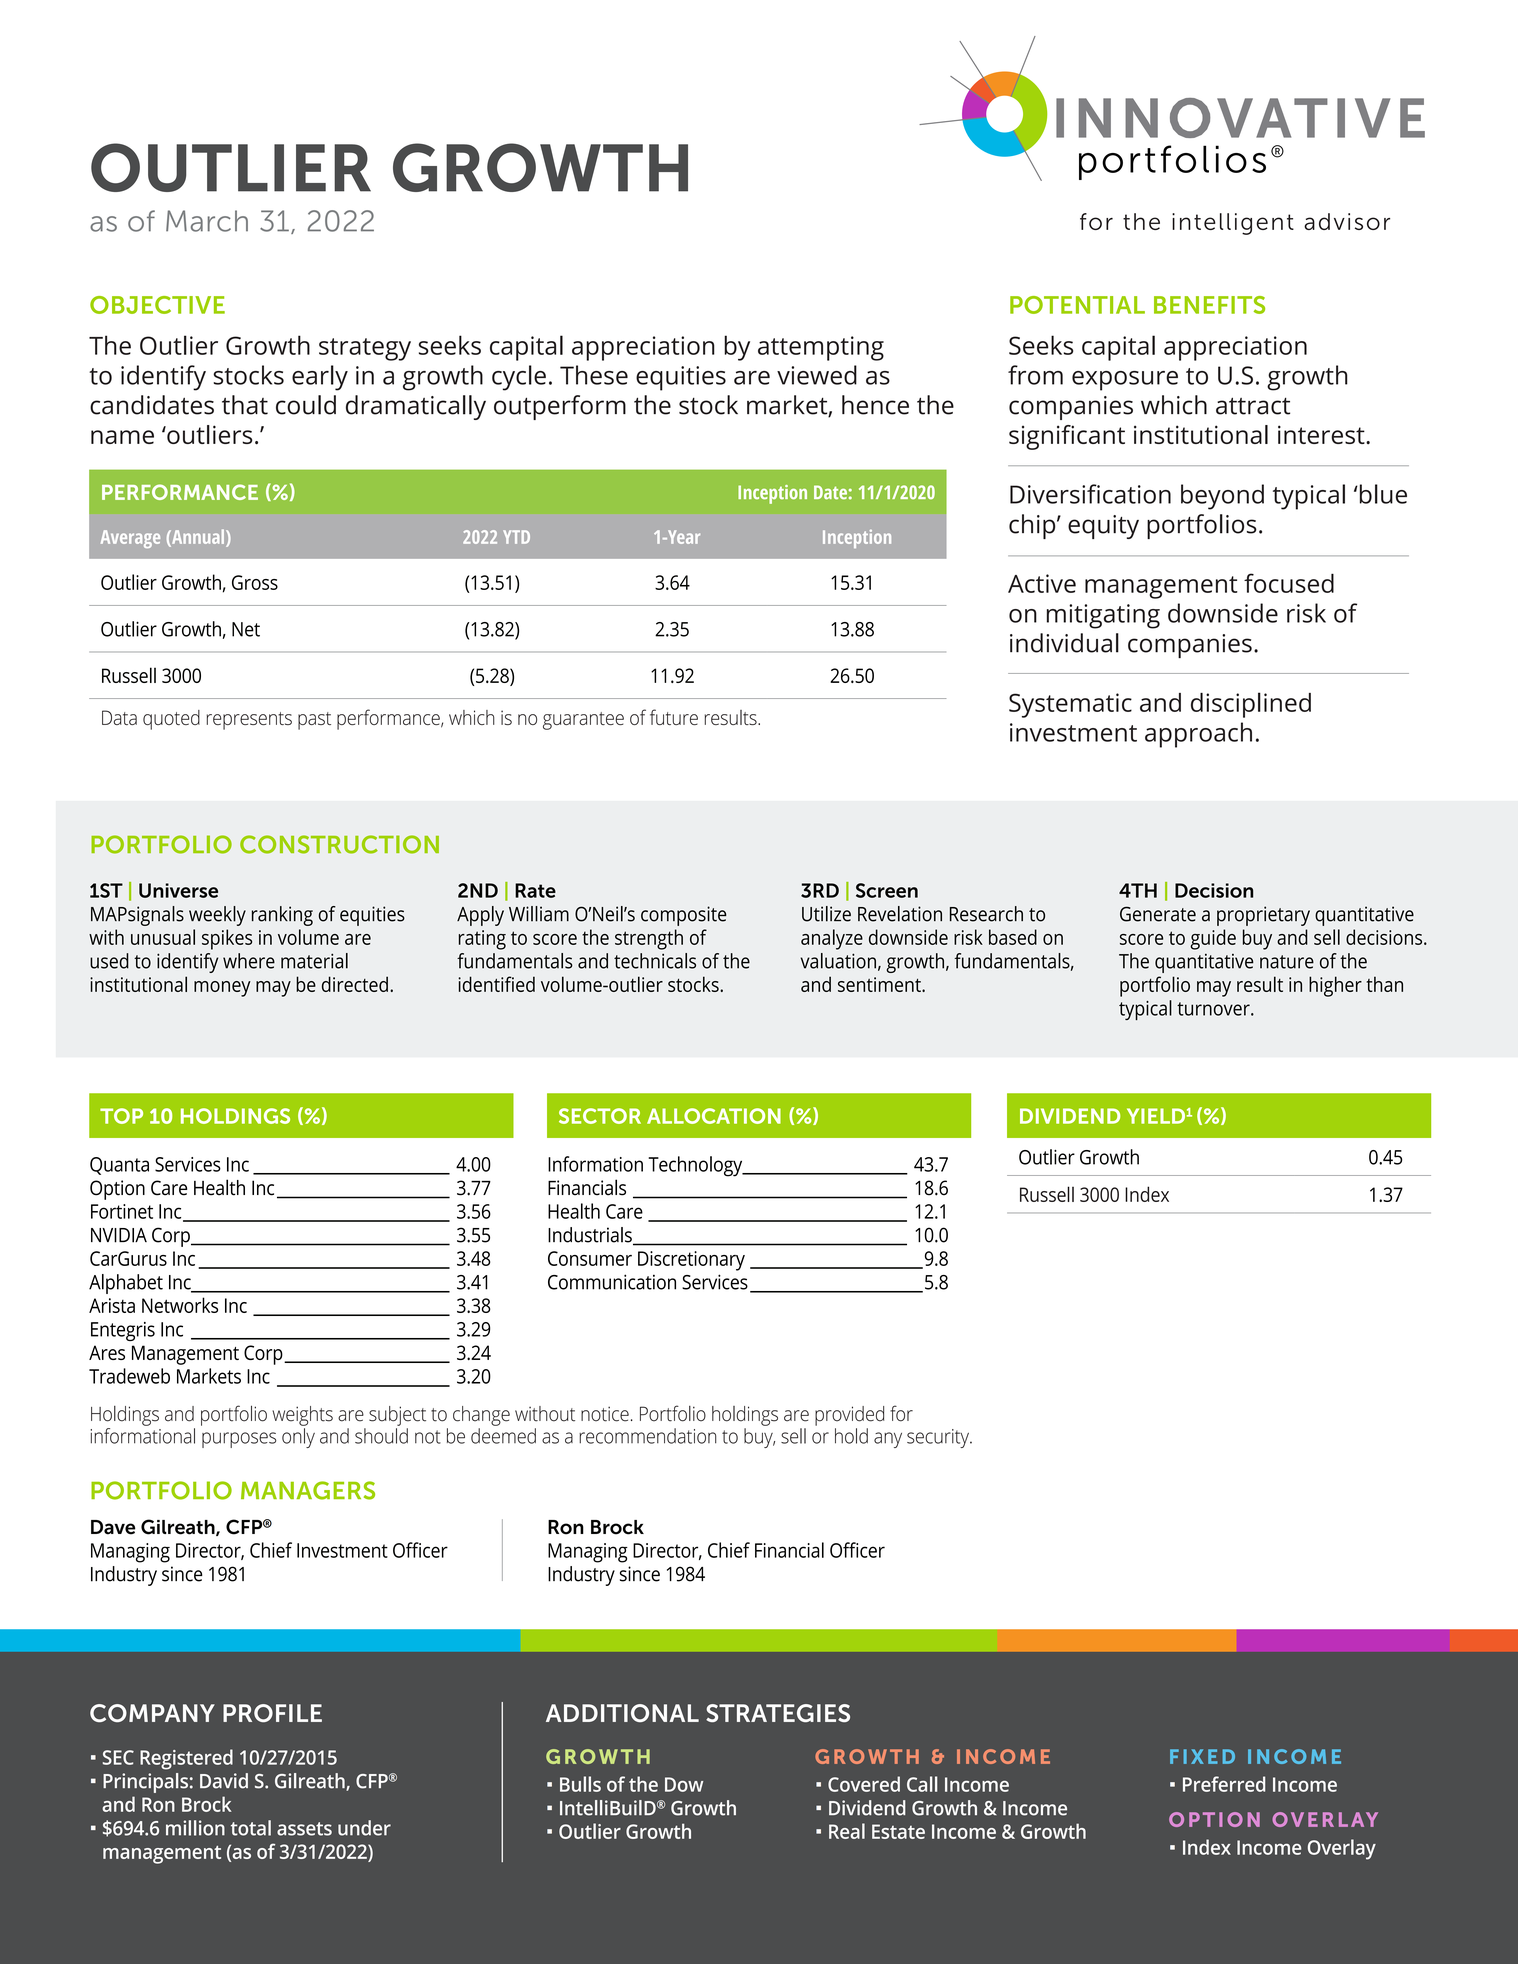 The width and height of the image is (1518, 1964). What do you see at coordinates (1209, 305) in the image?
I see `BENEFITS` at bounding box center [1209, 305].
